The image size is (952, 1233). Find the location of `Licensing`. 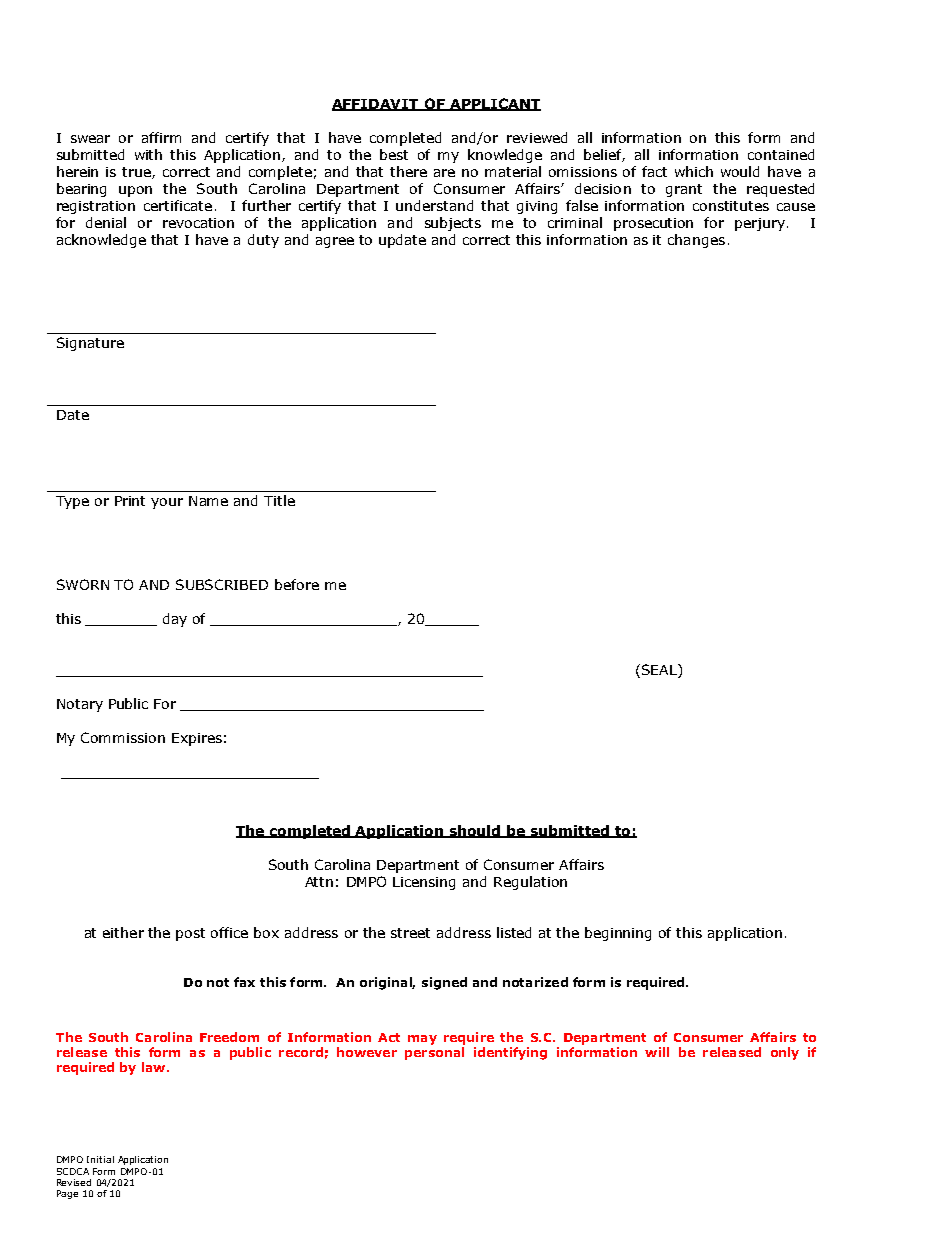

Licensing is located at coordinates (424, 883).
